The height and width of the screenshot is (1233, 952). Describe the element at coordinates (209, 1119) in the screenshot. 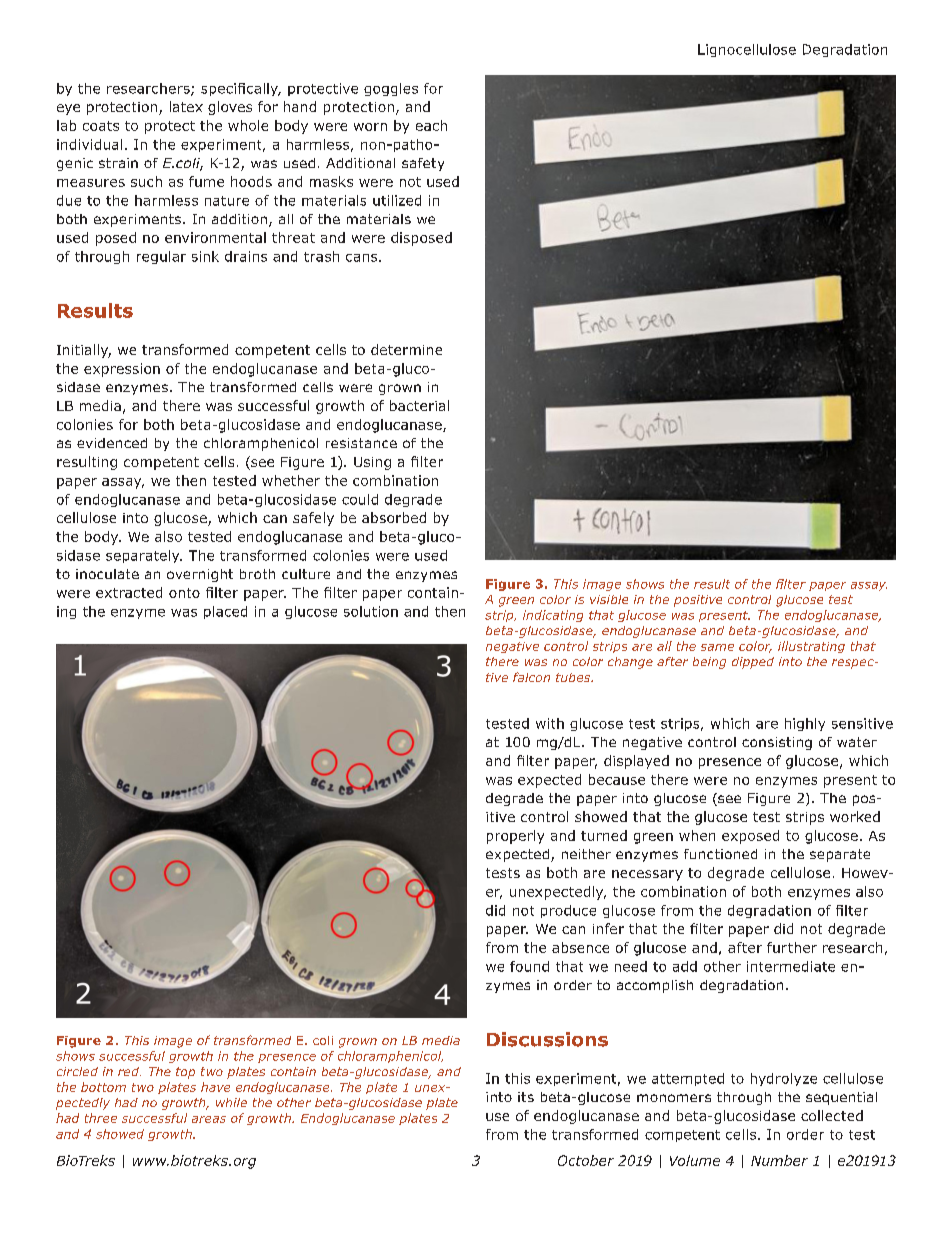

I see `areas` at that location.
